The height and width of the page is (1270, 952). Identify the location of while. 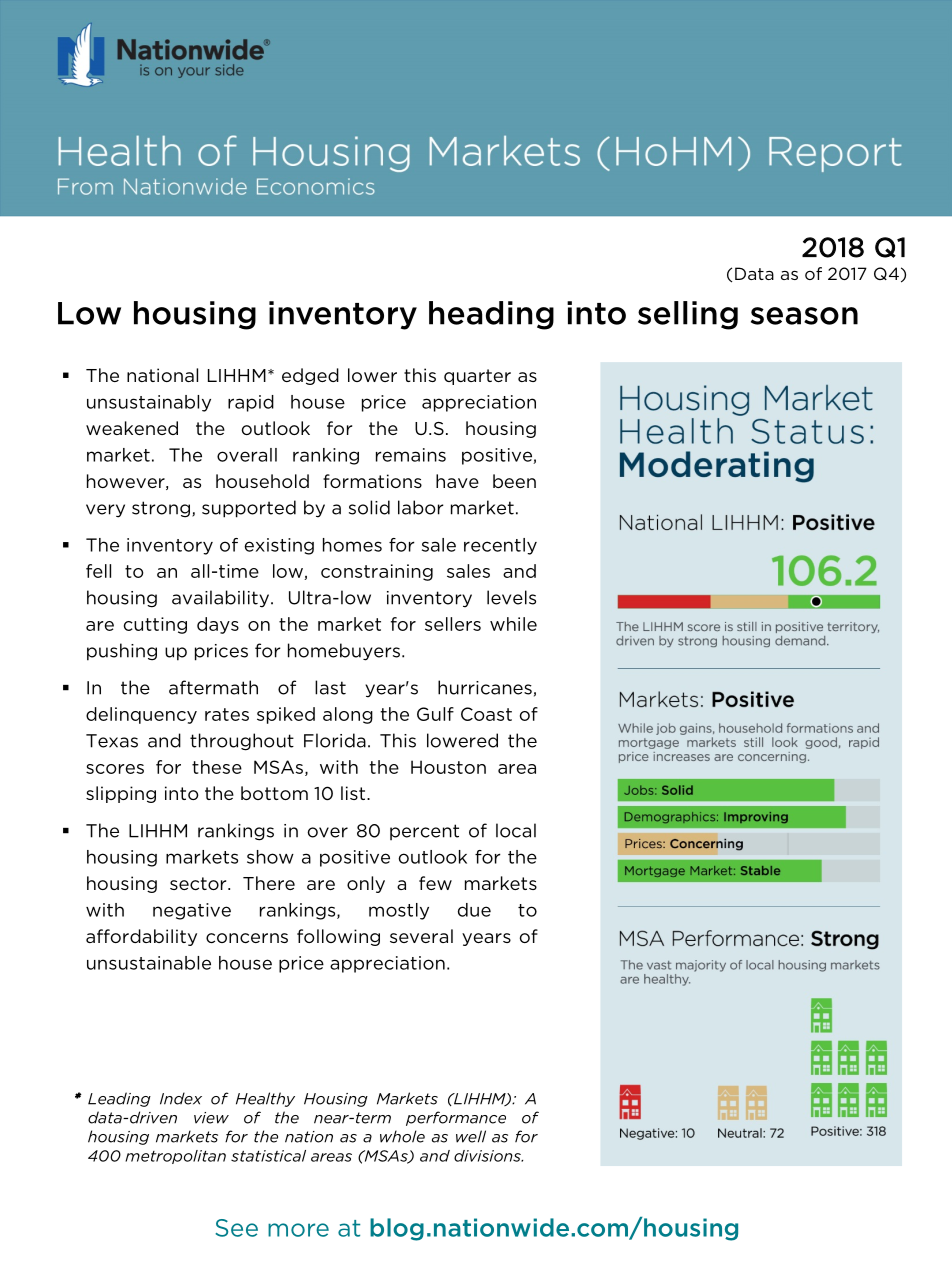
(513, 624).
